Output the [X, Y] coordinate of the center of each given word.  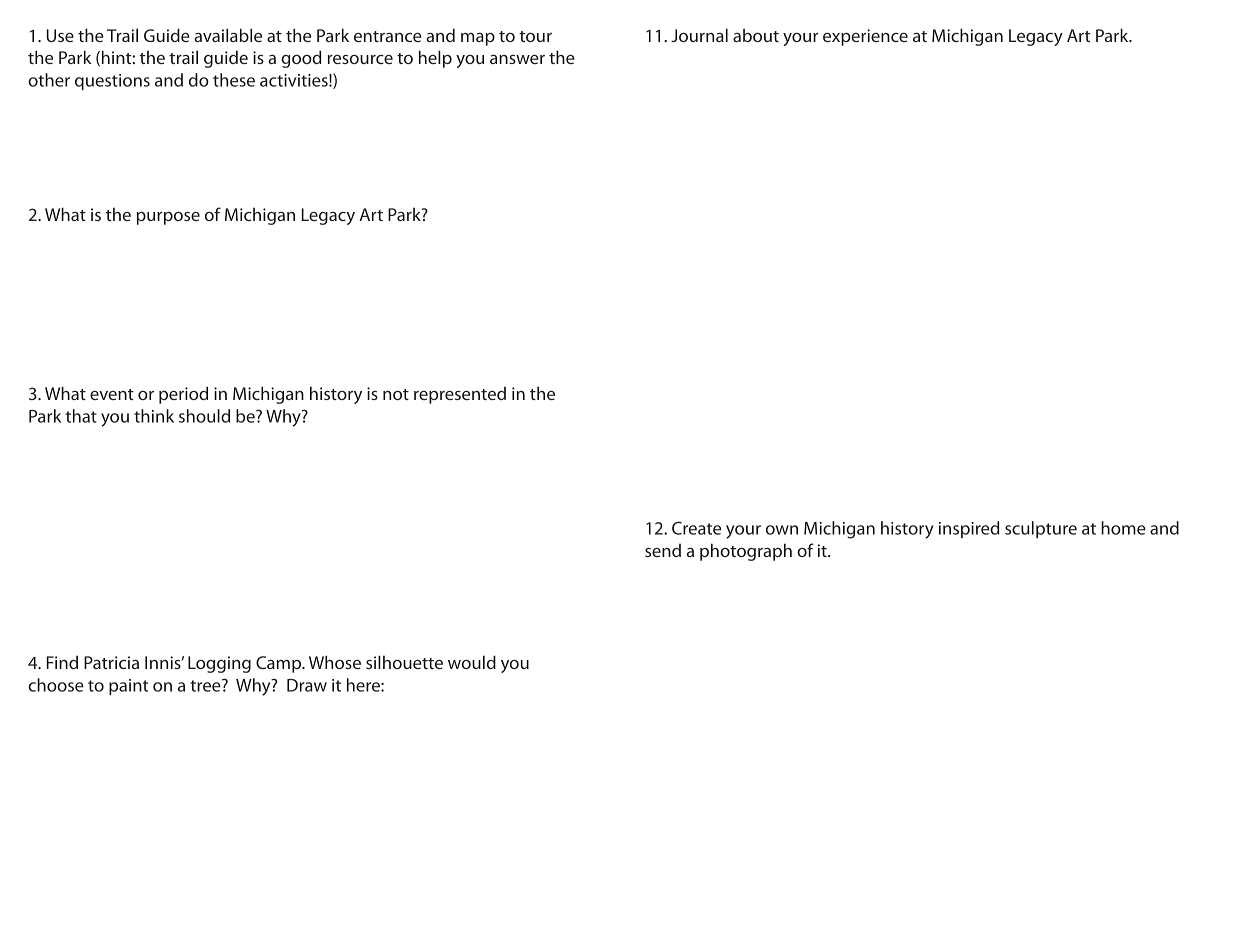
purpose [168, 218]
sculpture [1041, 529]
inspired [969, 529]
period [183, 395]
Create [696, 528]
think [154, 416]
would [472, 662]
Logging [219, 664]
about [756, 35]
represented [460, 395]
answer [517, 59]
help [435, 59]
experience [865, 37]
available [228, 35]
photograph [746, 552]
